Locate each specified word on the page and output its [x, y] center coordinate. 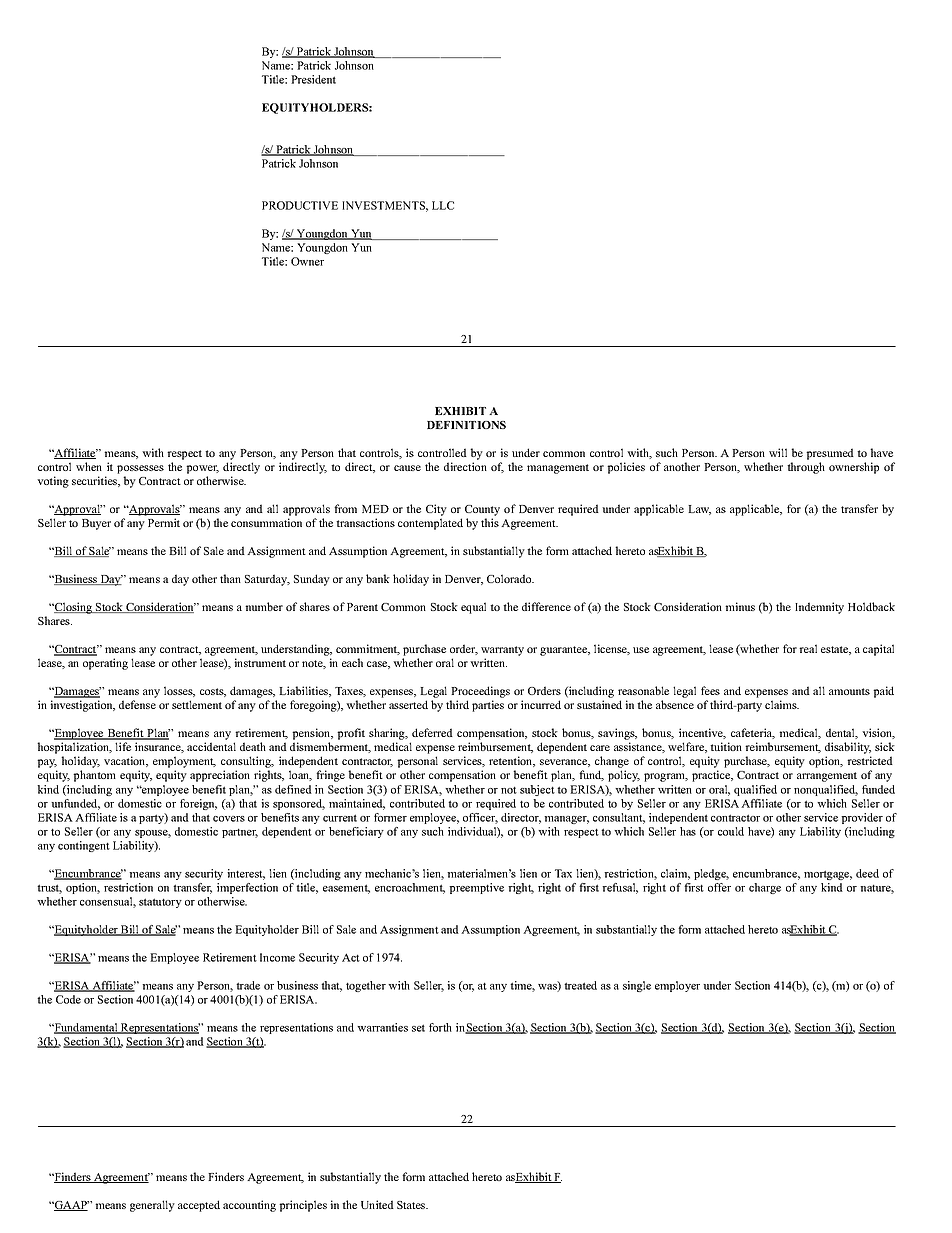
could [731, 831]
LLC [443, 205]
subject [537, 790]
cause [407, 468]
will [778, 452]
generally [152, 1206]
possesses [140, 469]
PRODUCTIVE [300, 205]
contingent [84, 846]
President [313, 79]
